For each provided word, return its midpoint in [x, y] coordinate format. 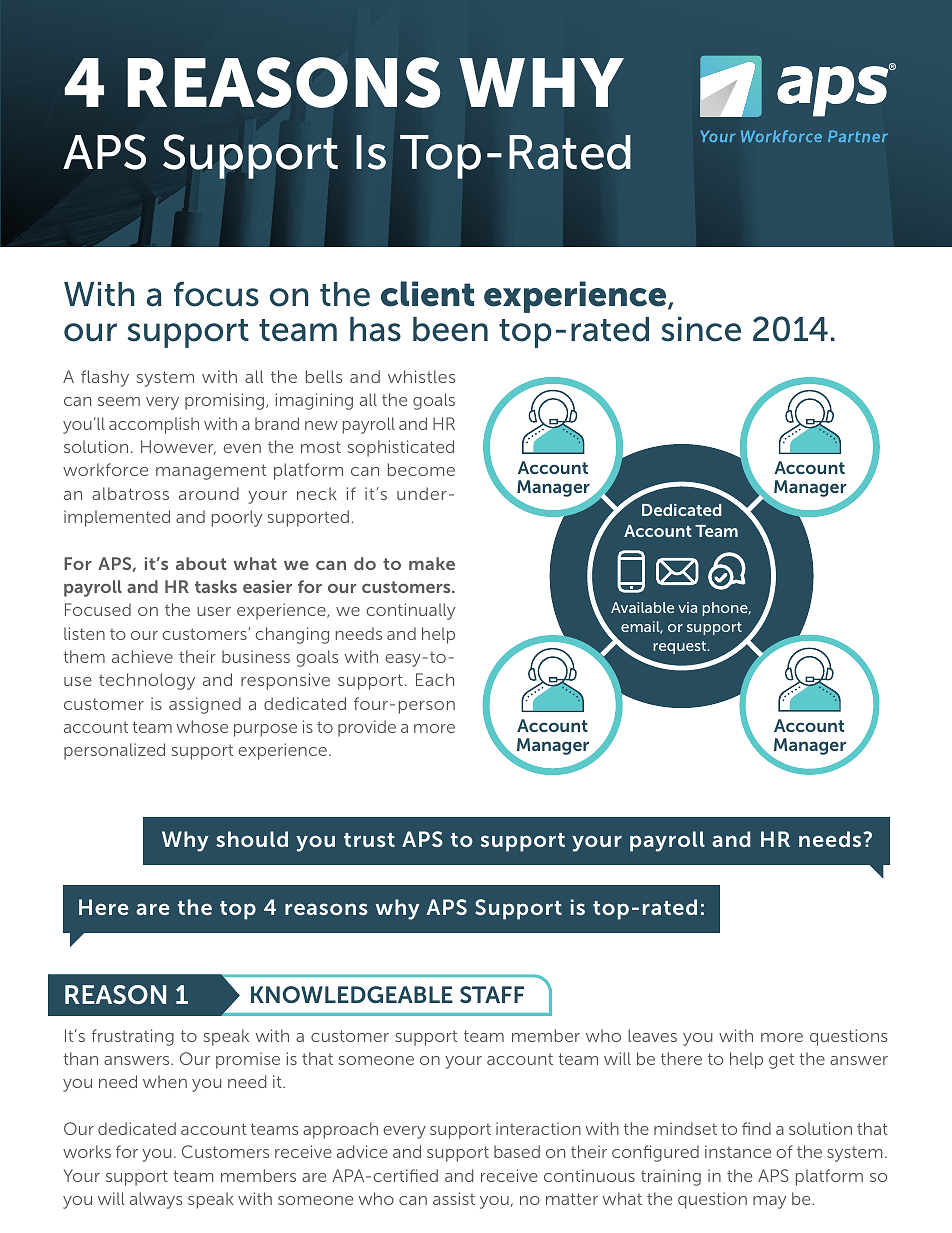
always [156, 1200]
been [450, 329]
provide [367, 728]
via [687, 607]
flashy [105, 378]
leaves [652, 1035]
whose [202, 726]
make [432, 563]
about [201, 563]
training [671, 1177]
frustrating [133, 1037]
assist [454, 1198]
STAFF [492, 994]
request [681, 647]
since [701, 329]
